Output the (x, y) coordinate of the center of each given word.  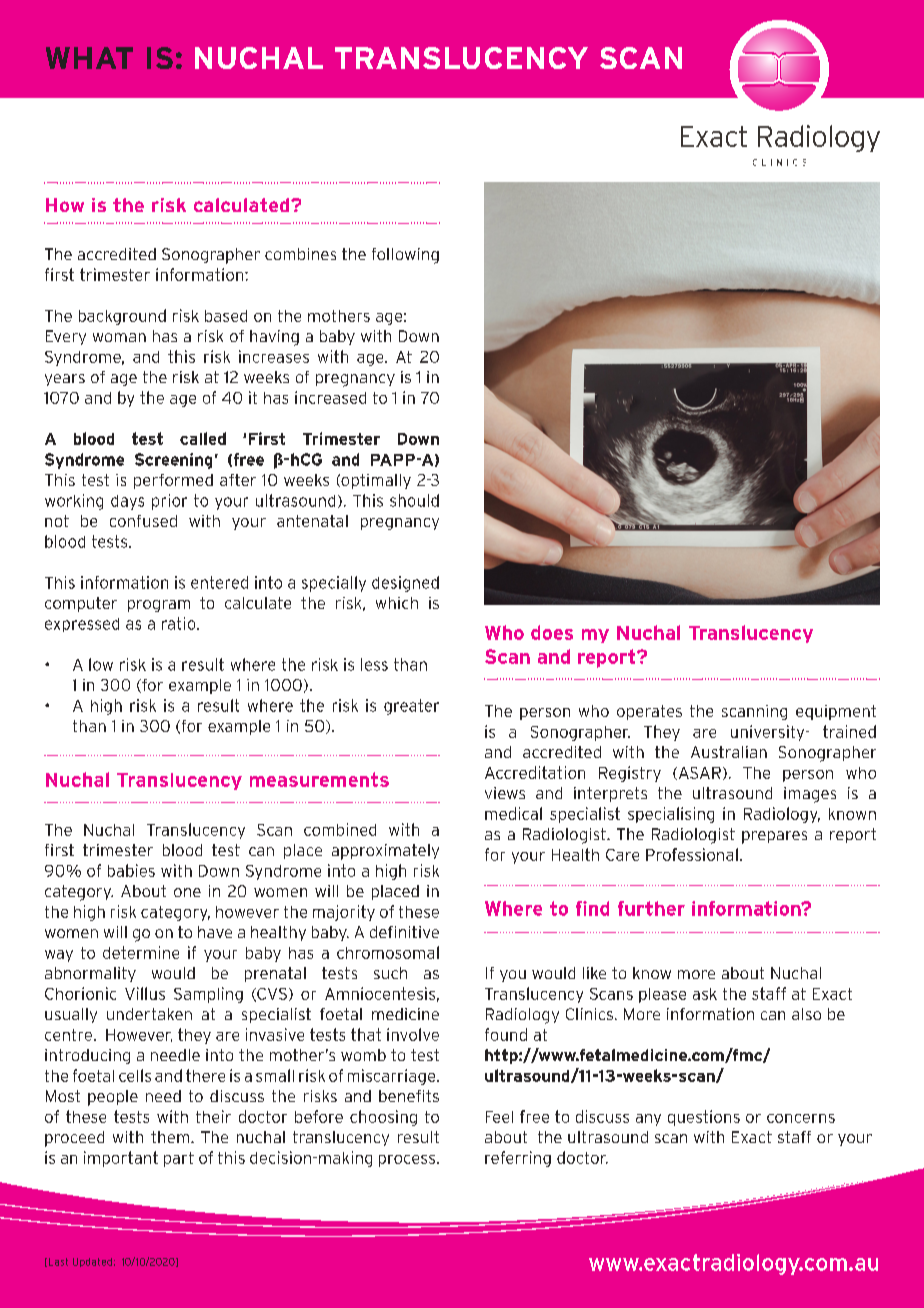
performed (173, 481)
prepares (774, 837)
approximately (385, 852)
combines (300, 254)
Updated (92, 1262)
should (414, 500)
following (405, 256)
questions (704, 1118)
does (552, 632)
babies (131, 870)
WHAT (89, 58)
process (408, 1161)
